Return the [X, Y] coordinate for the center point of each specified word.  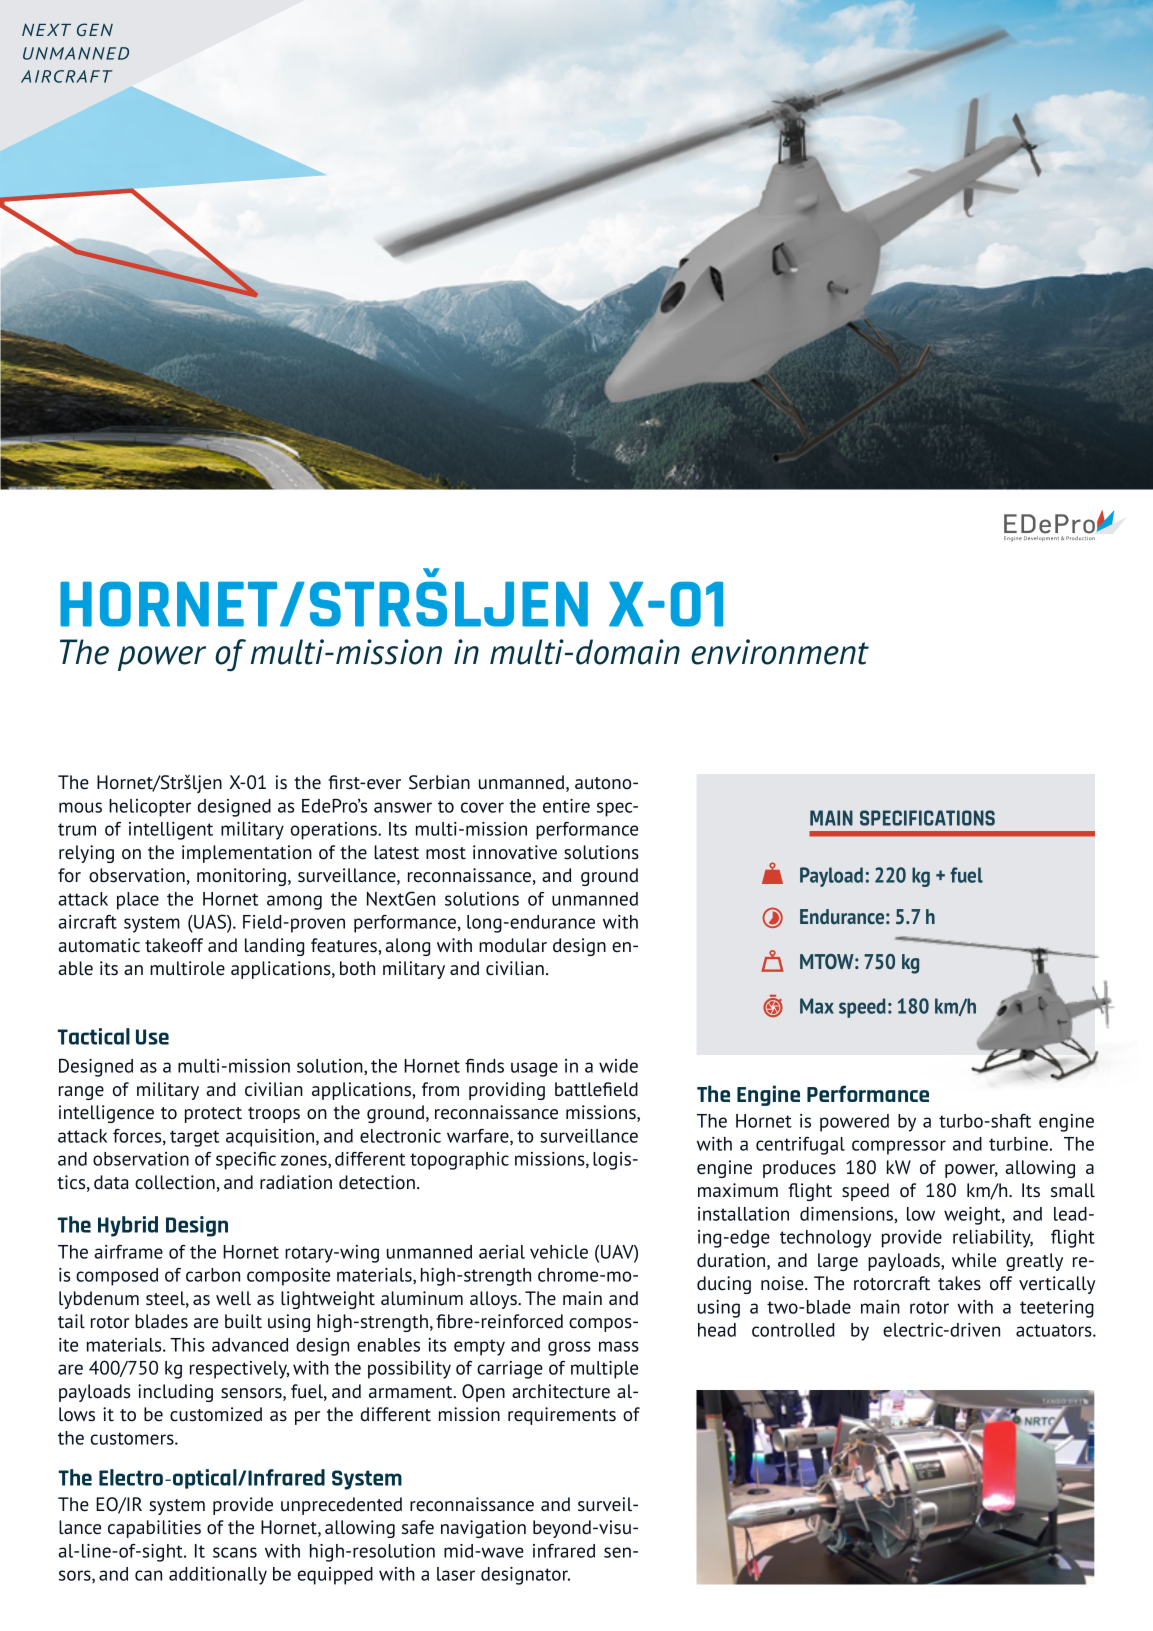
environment [780, 652]
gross [569, 1348]
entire [566, 806]
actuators [1055, 1330]
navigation [483, 1529]
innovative [515, 852]
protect [213, 1115]
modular [513, 945]
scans [235, 1552]
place [138, 901]
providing [507, 1091]
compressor [899, 1147]
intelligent [171, 831]
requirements [562, 1416]
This [187, 1345]
